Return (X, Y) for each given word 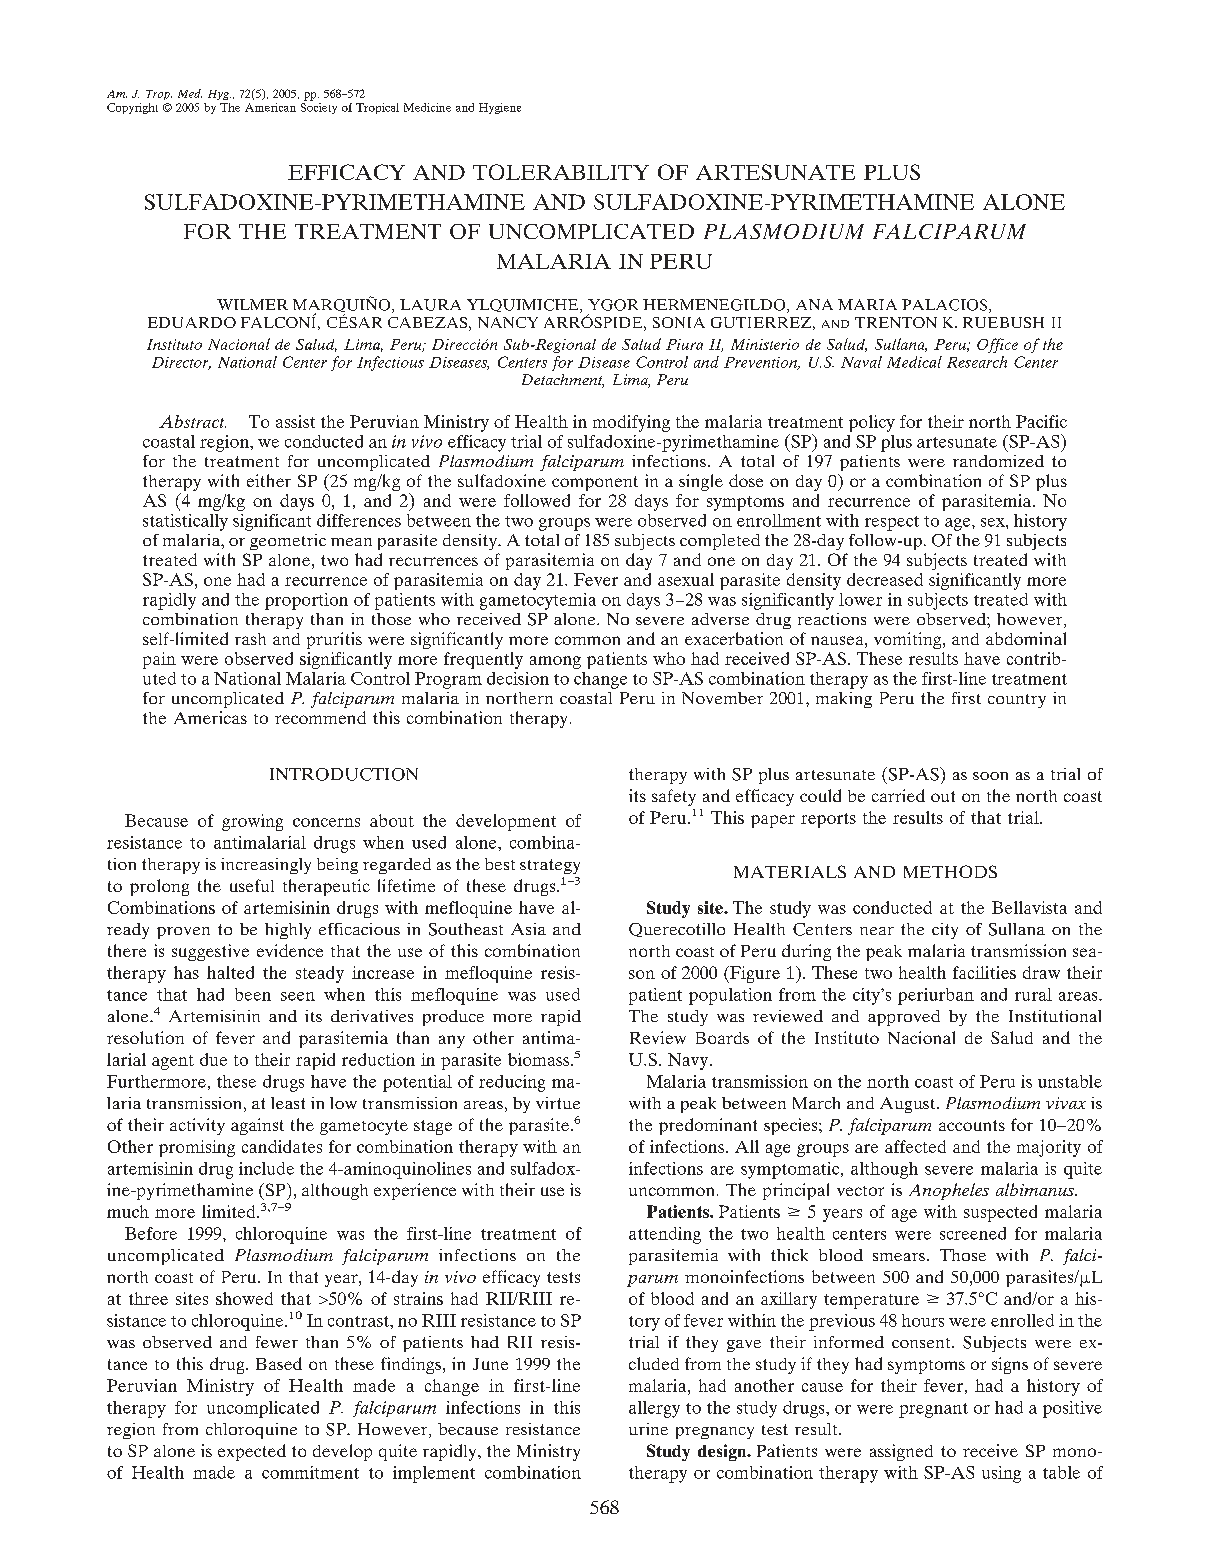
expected (252, 1452)
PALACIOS (946, 306)
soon (990, 776)
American (270, 107)
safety (674, 797)
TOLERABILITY (561, 172)
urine (648, 1429)
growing (252, 822)
